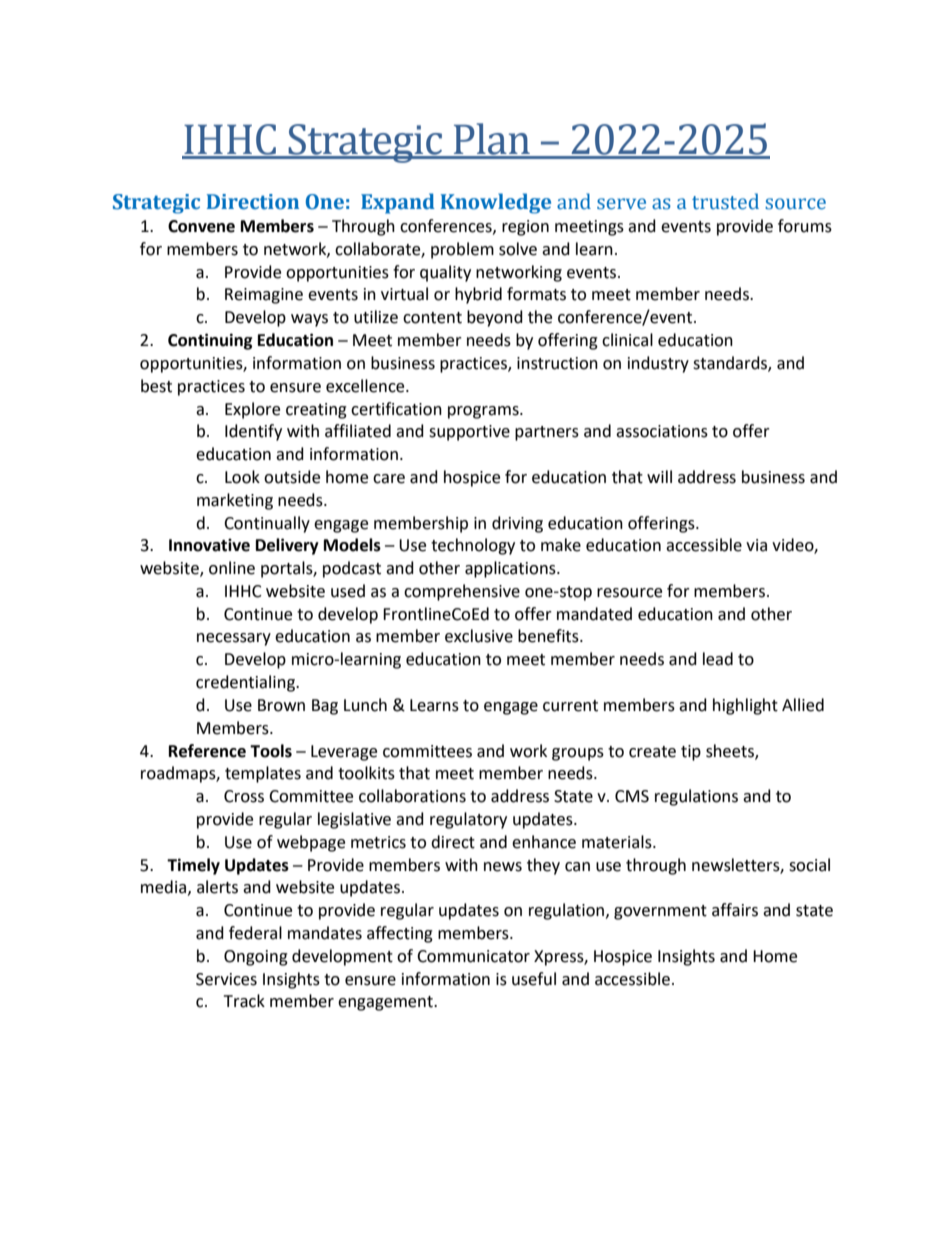 This document has height=1233, width=952. I want to click on highlight, so click(745, 706).
